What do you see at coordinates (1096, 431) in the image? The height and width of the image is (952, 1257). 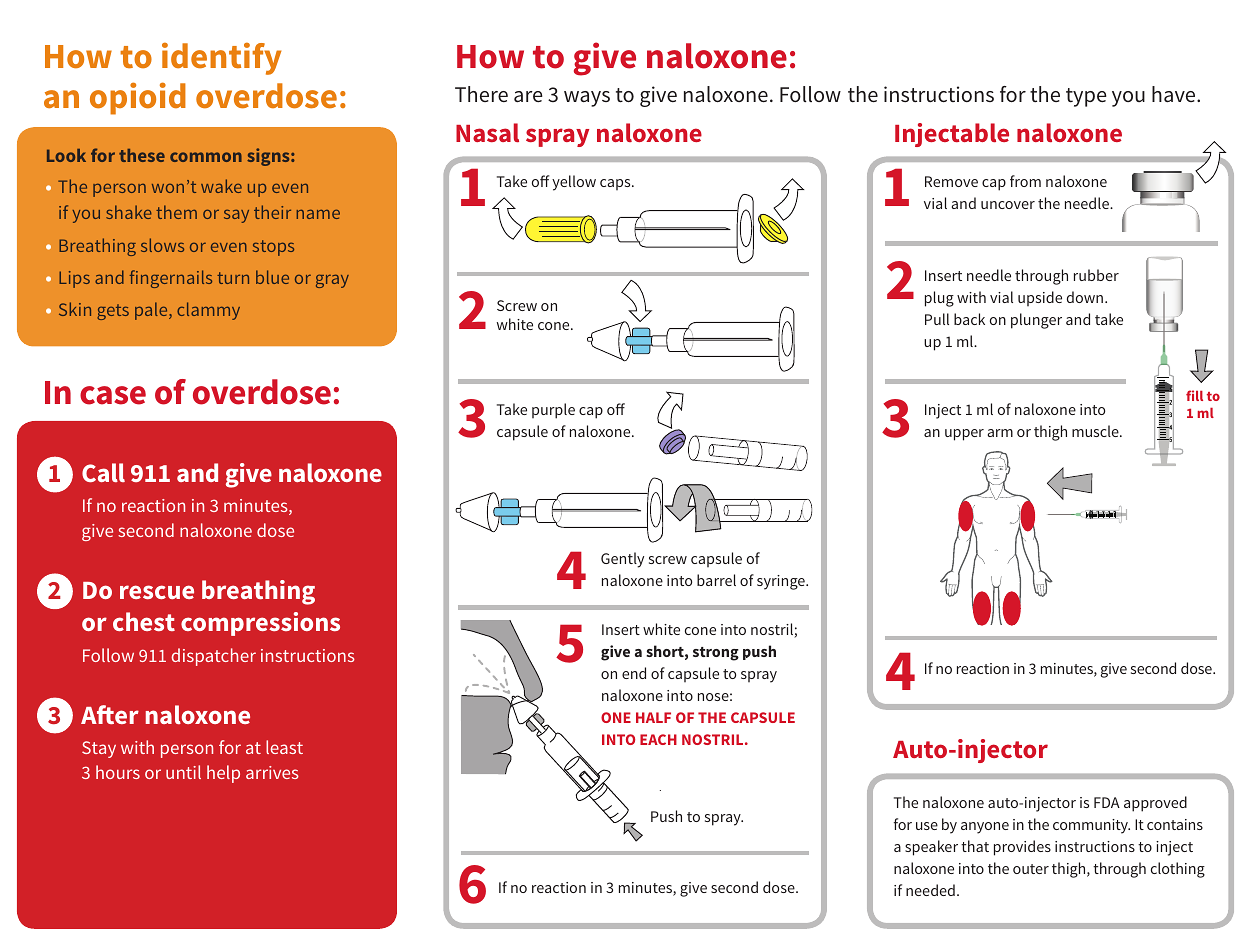 I see `muscle` at bounding box center [1096, 431].
